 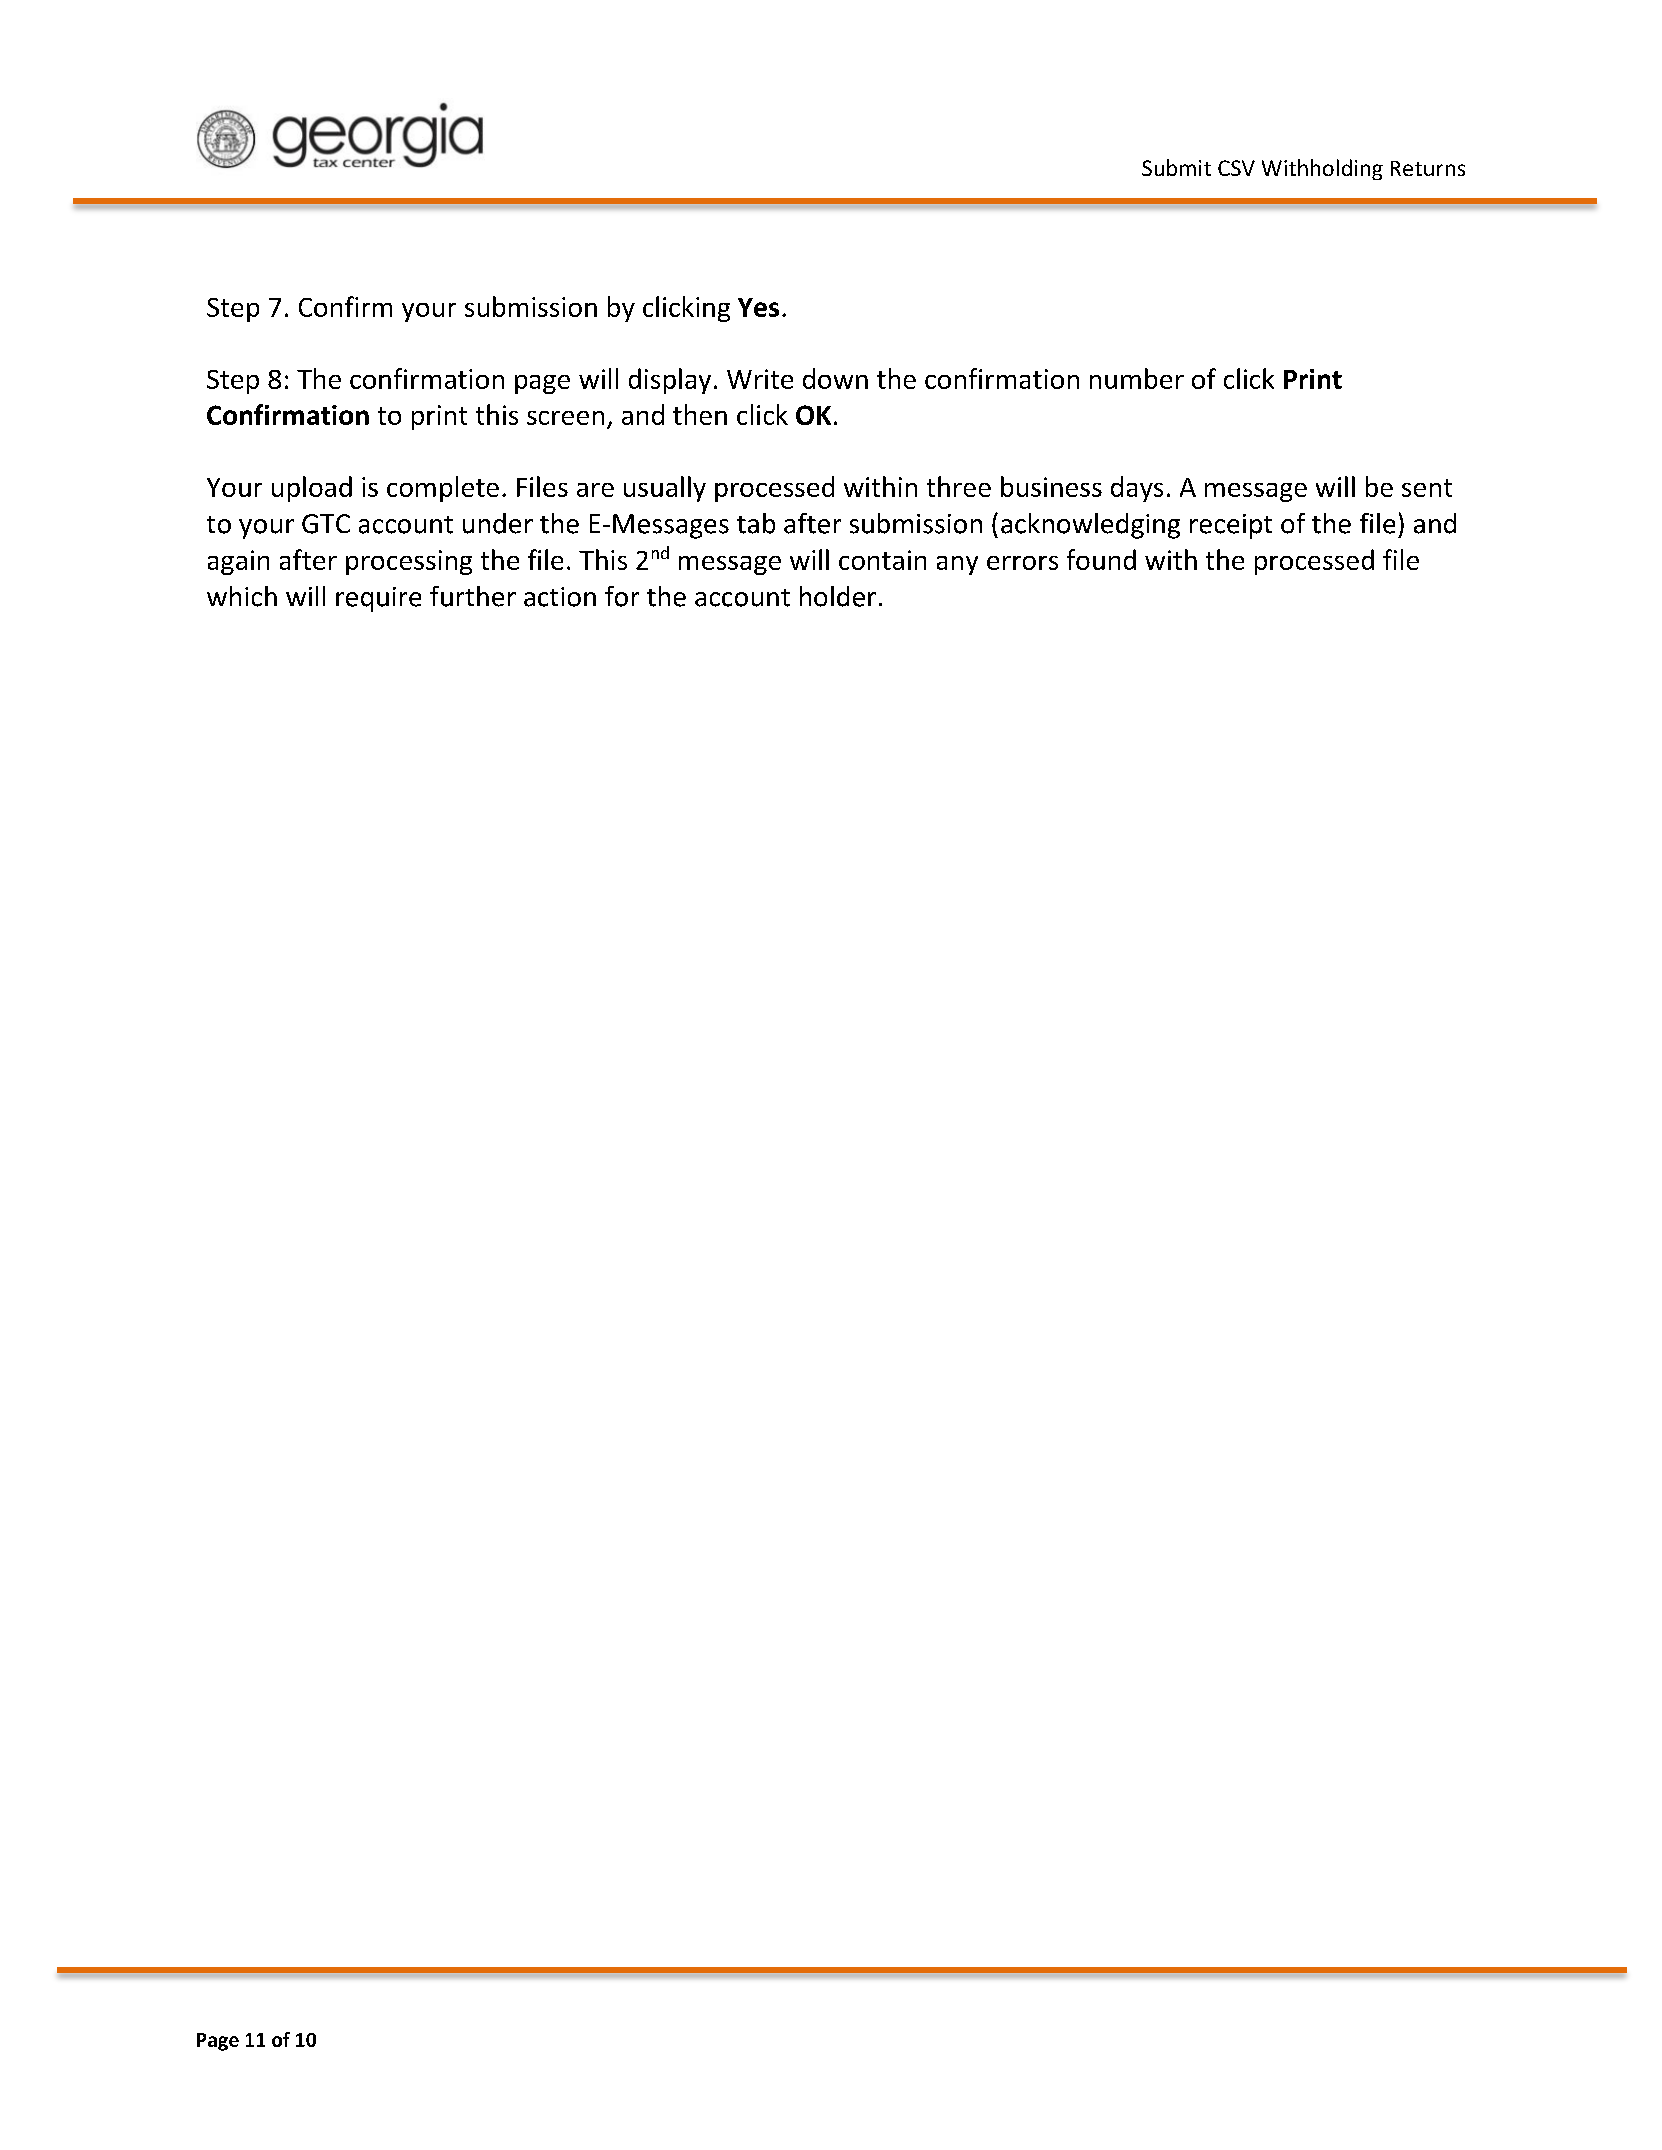 What do you see at coordinates (378, 599) in the image?
I see `require` at bounding box center [378, 599].
